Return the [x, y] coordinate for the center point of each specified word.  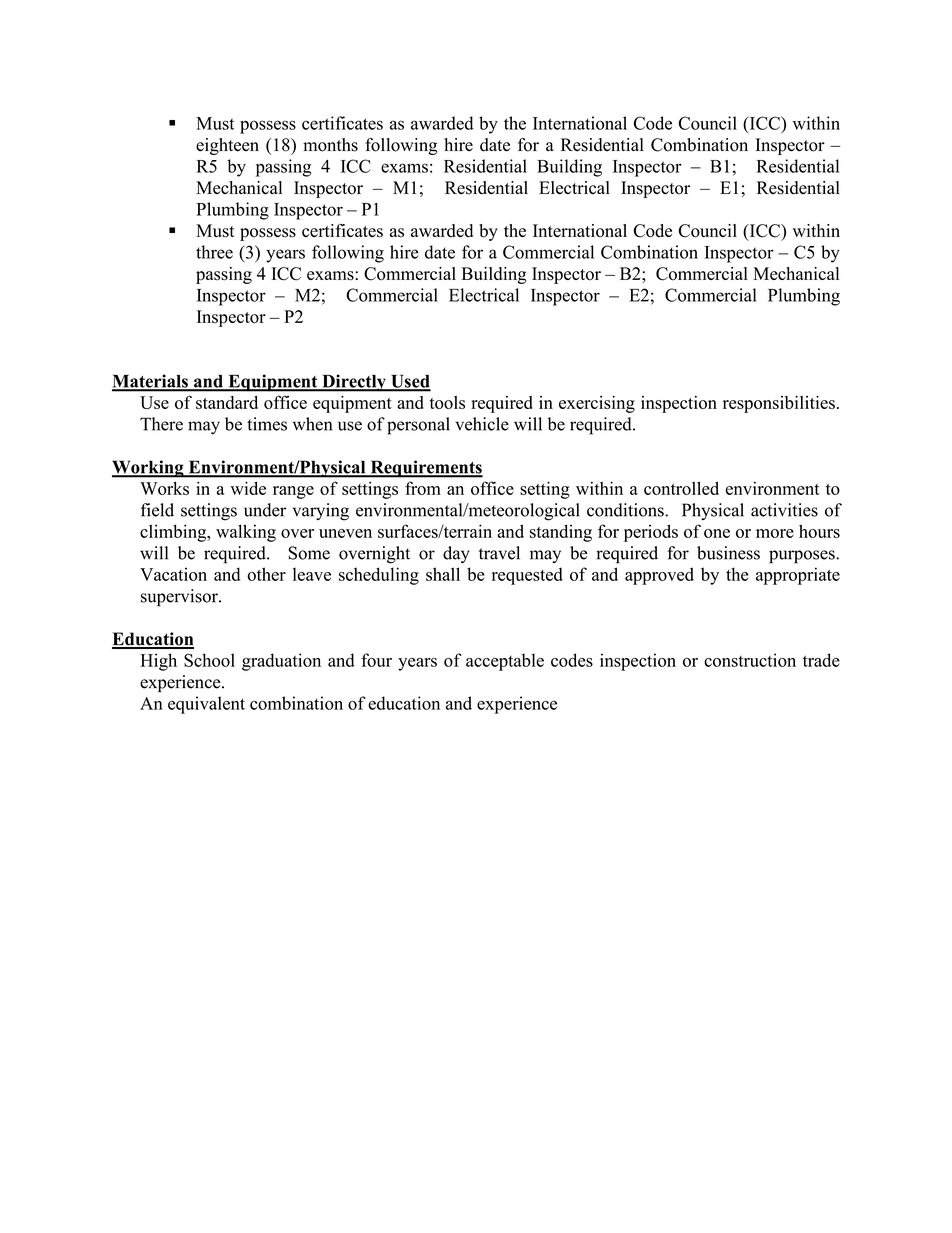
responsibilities [779, 404]
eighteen [227, 146]
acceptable [505, 662]
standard [227, 402]
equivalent [206, 705]
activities [784, 510]
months [330, 145]
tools [447, 402]
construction [750, 660]
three [214, 252]
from [423, 488]
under [265, 510]
